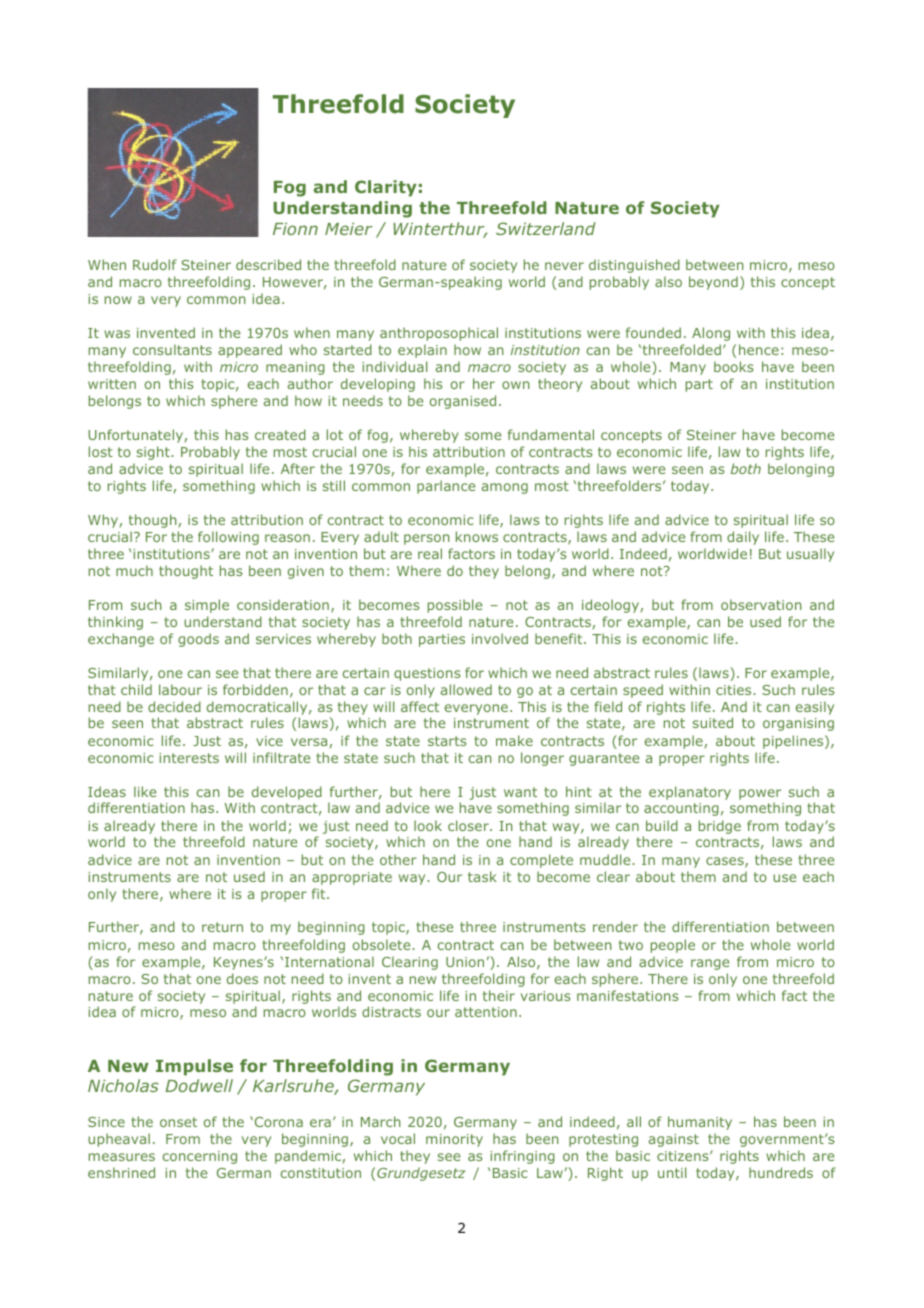  What do you see at coordinates (466, 689) in the screenshot?
I see `allowed` at bounding box center [466, 689].
